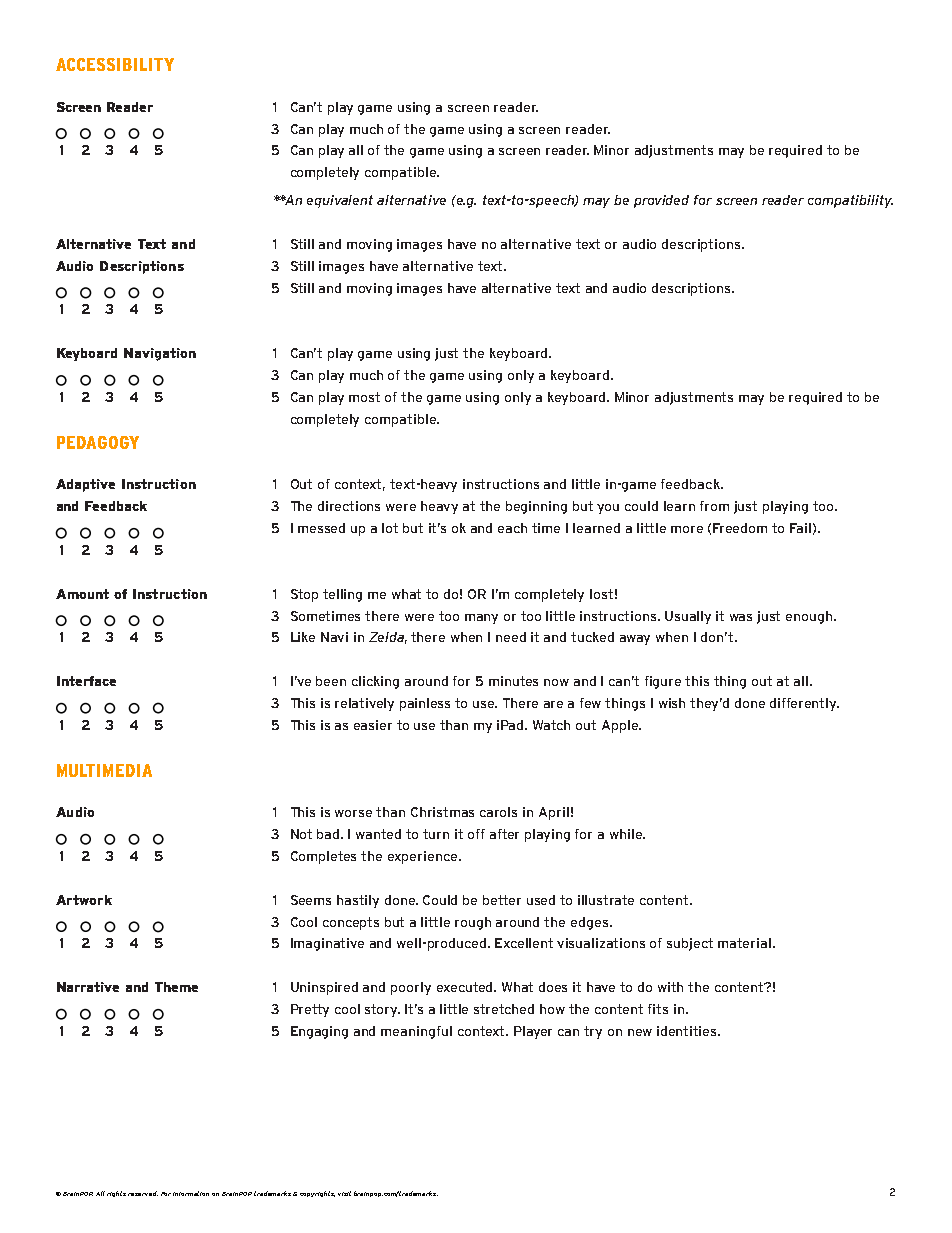 This image has width=952, height=1233. I want to click on compatibility, so click(850, 201).
